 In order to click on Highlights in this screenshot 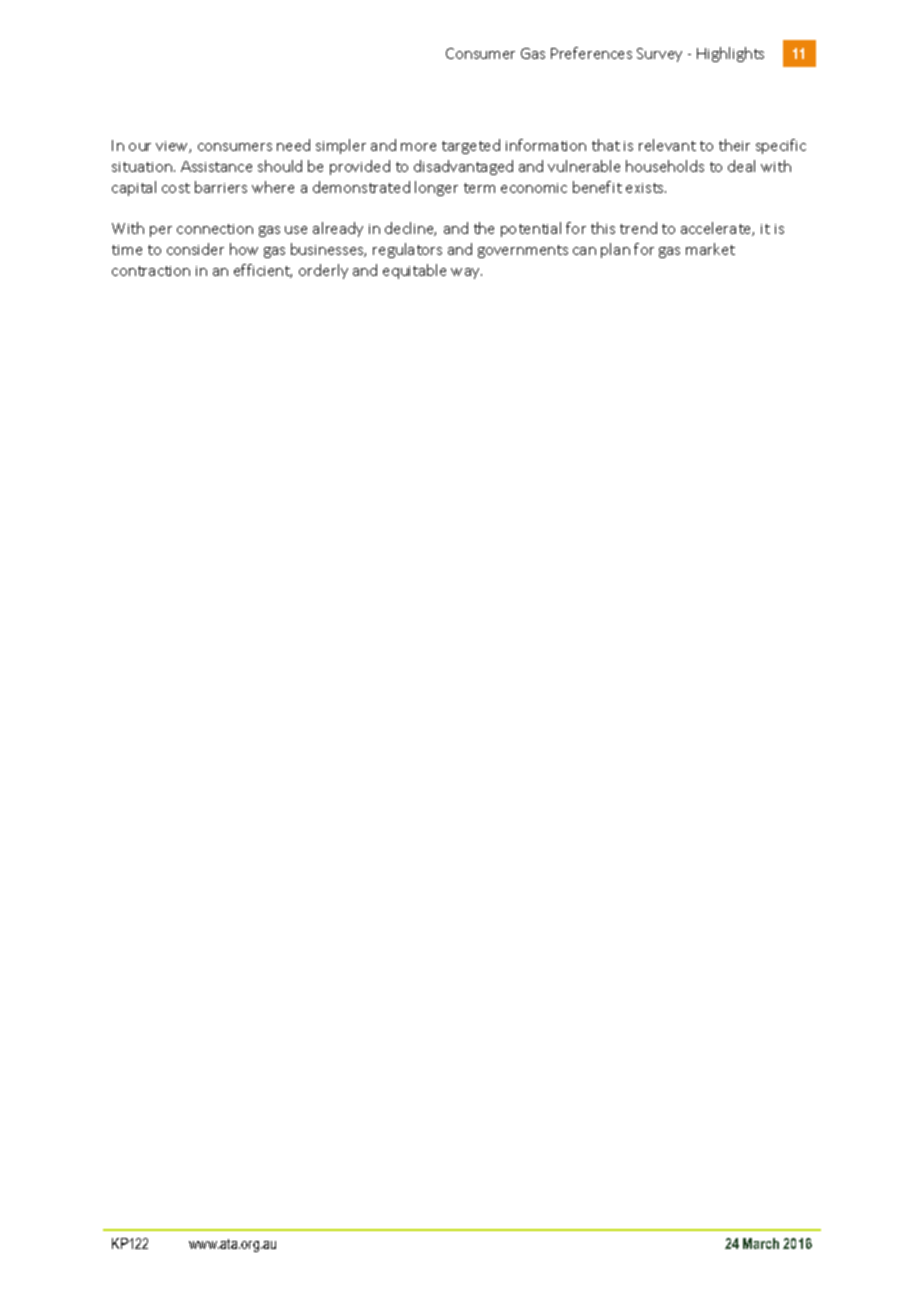, I will do `click(730, 54)`.
